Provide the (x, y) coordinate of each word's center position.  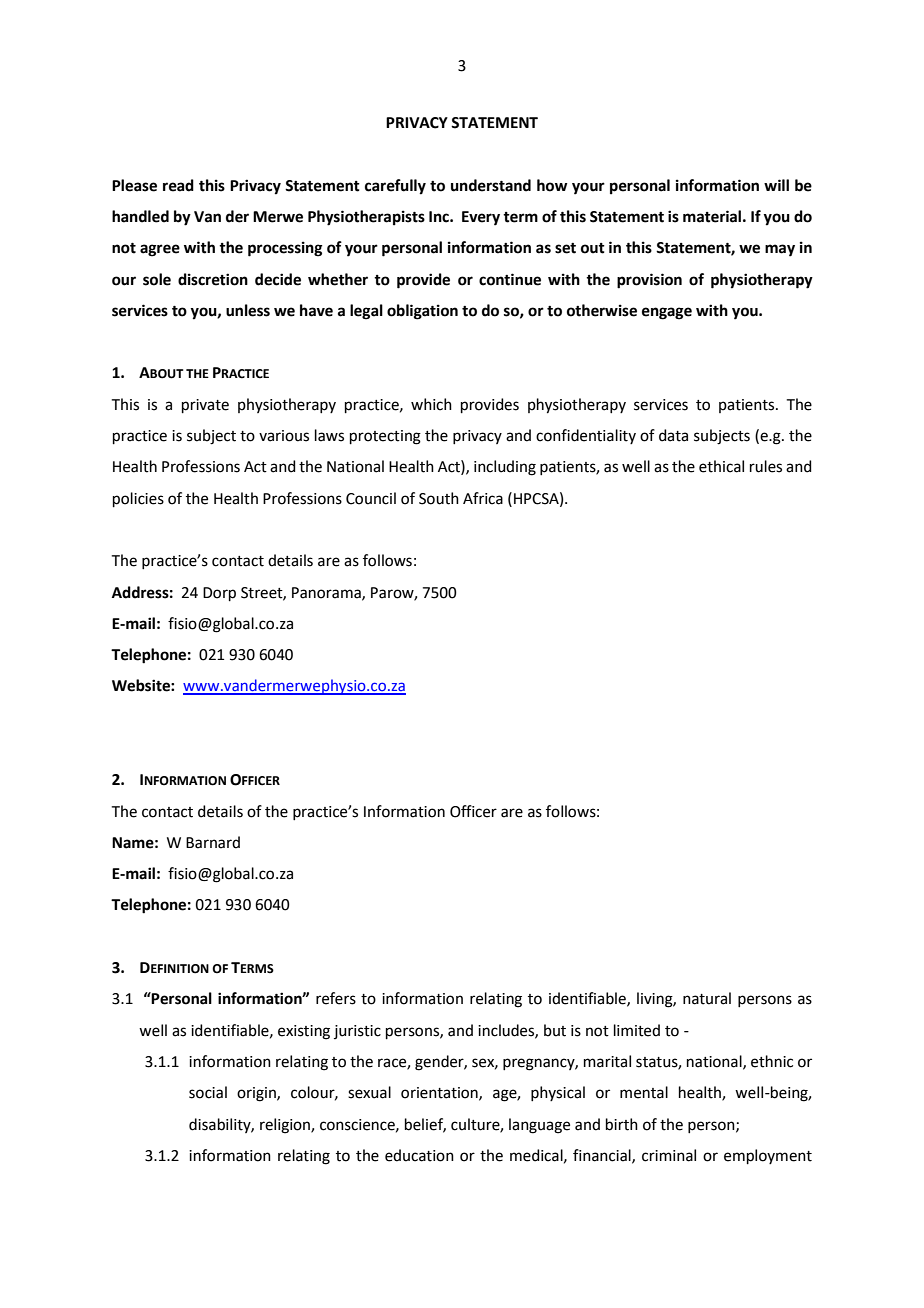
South (439, 498)
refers (336, 998)
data (673, 435)
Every (481, 218)
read (178, 185)
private (205, 406)
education (419, 1155)
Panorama (327, 593)
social (208, 1092)
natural (707, 998)
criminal (669, 1155)
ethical (721, 466)
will (776, 185)
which (431, 404)
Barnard (213, 842)
